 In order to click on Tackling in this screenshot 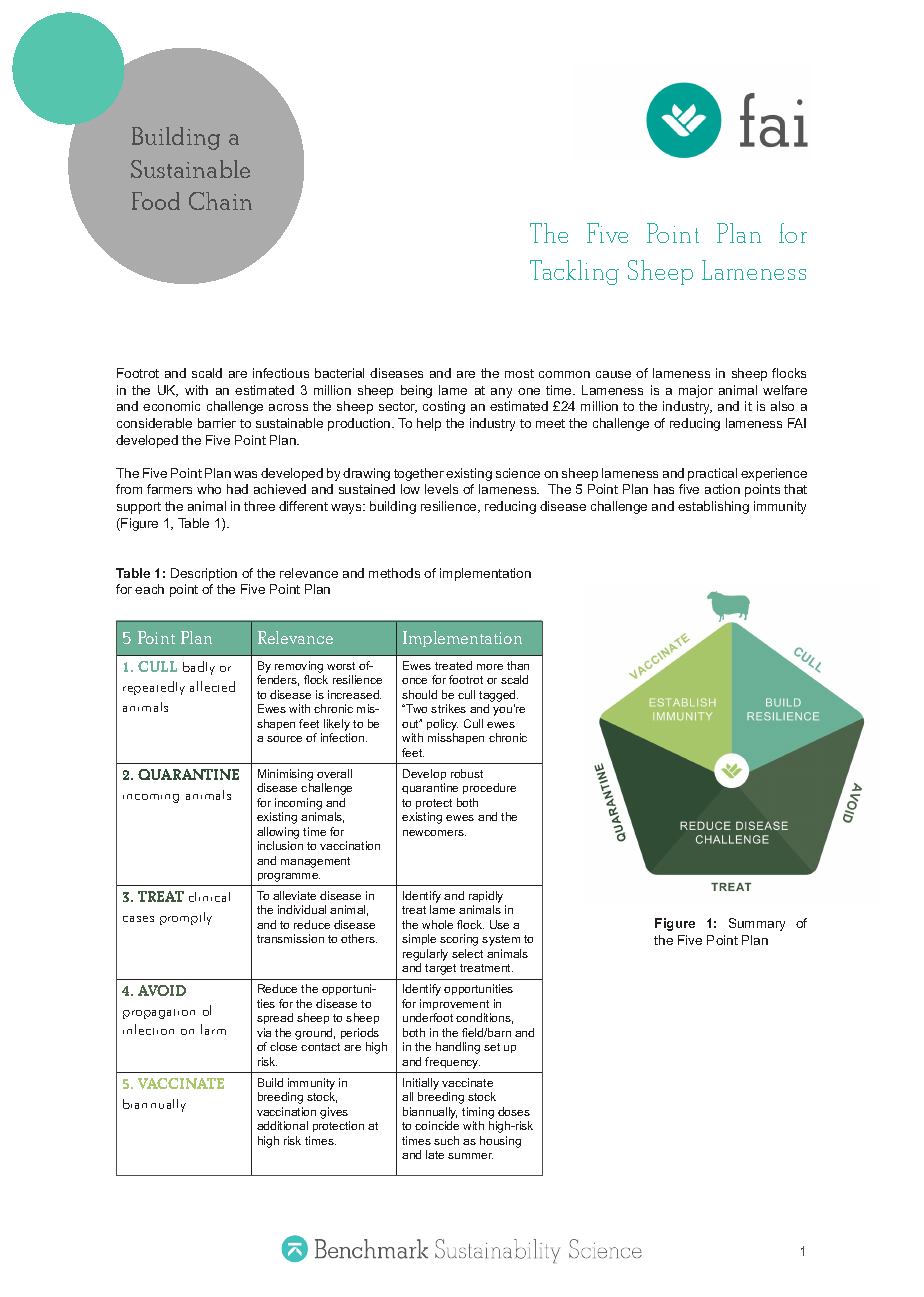, I will do `click(574, 272)`.
